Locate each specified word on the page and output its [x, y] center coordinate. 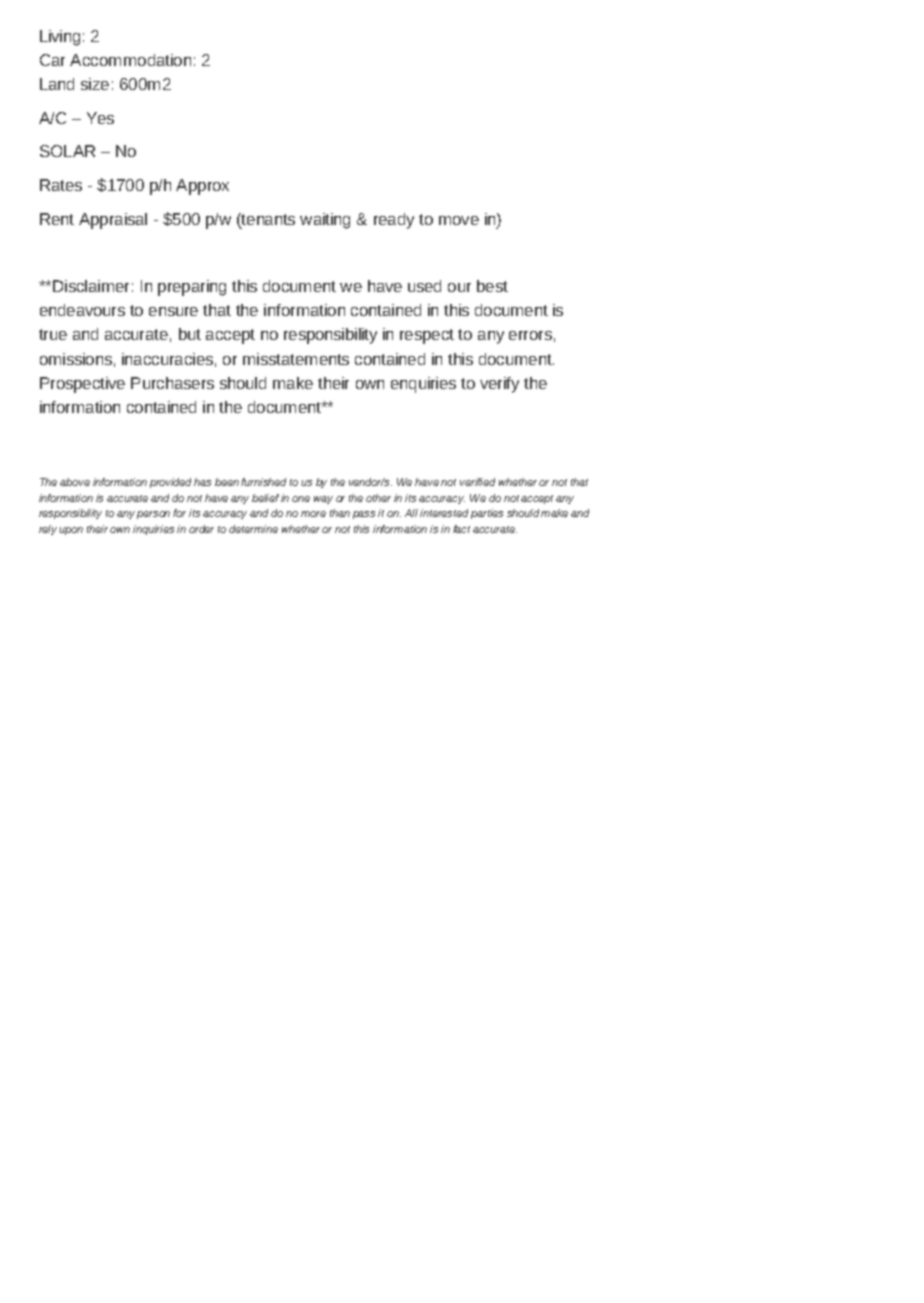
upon [71, 531]
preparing [192, 288]
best [492, 286]
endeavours [82, 310]
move [459, 220]
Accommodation [130, 60]
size [95, 84]
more [313, 514]
